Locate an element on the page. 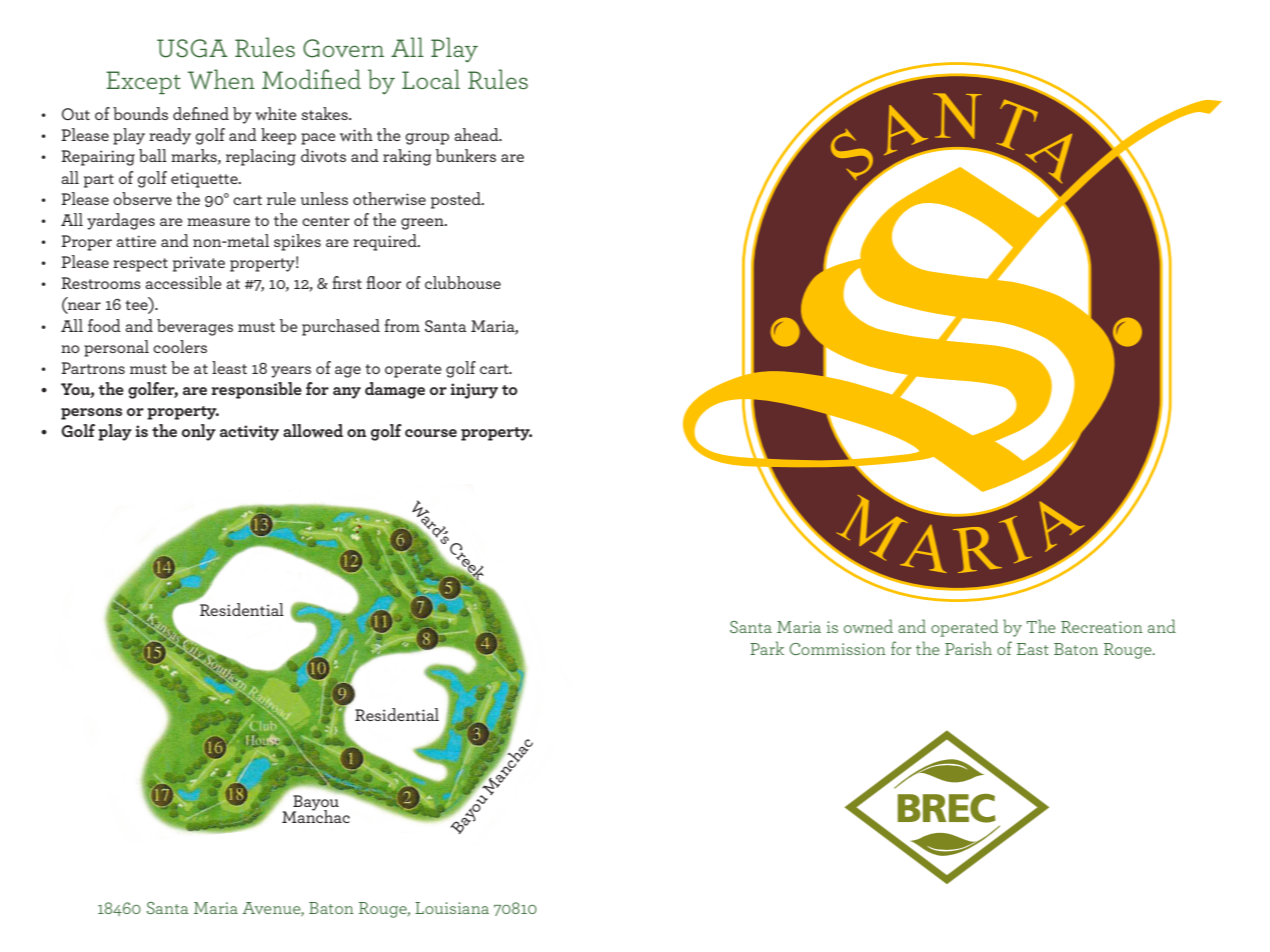  Parish is located at coordinates (968, 648).
